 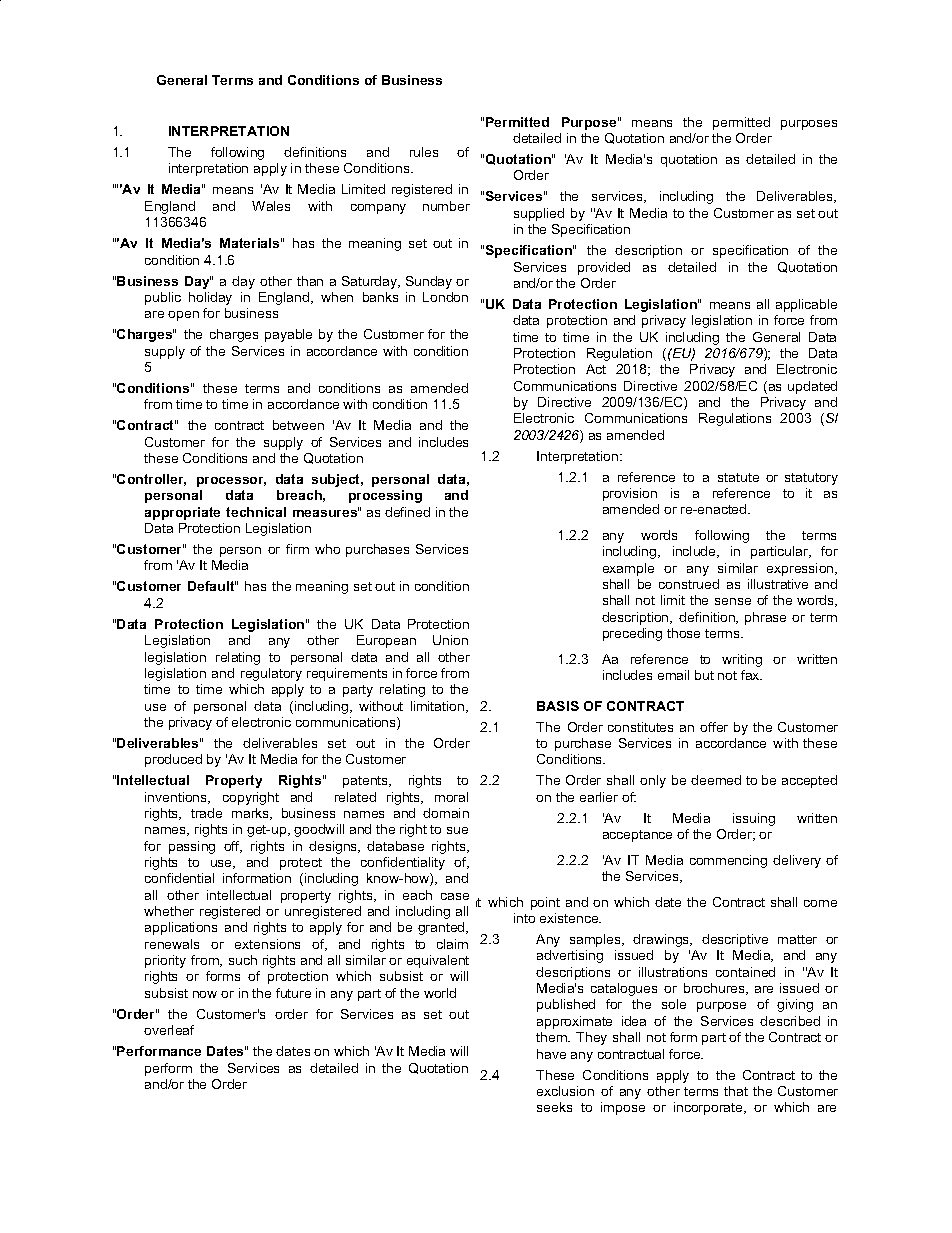 I want to click on phrase, so click(x=765, y=618).
